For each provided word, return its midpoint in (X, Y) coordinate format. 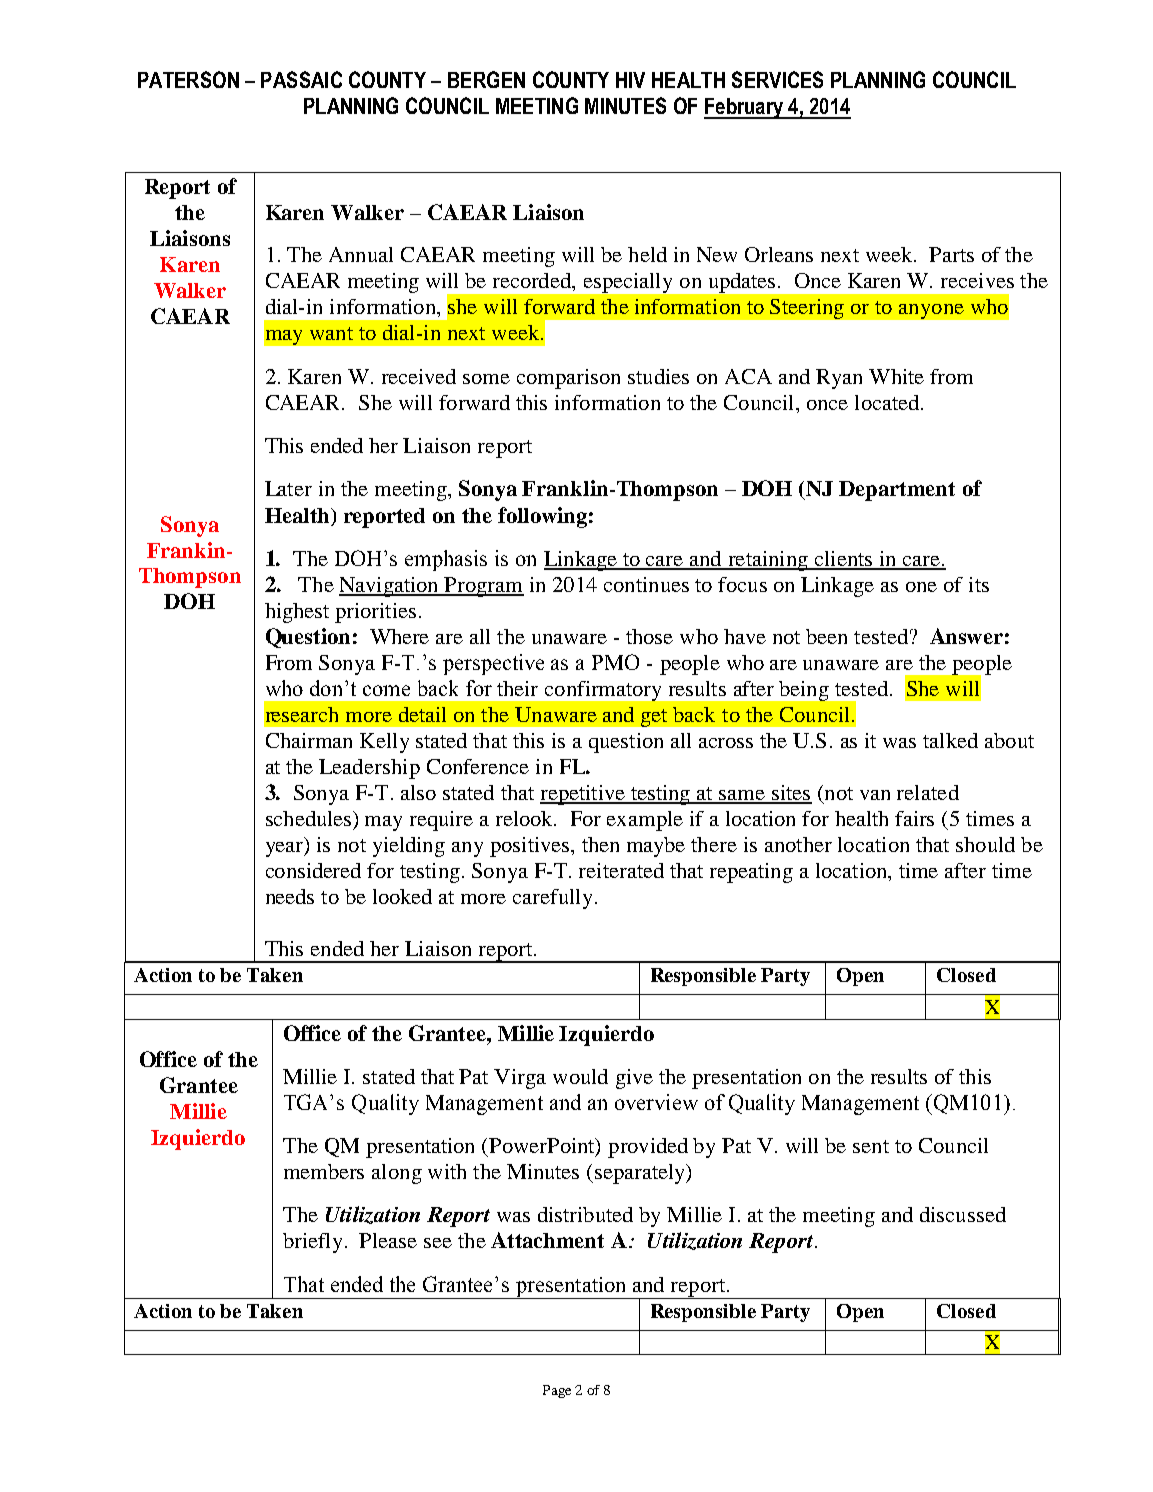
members (324, 1171)
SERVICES (777, 79)
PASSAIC (301, 79)
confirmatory (603, 691)
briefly (314, 1243)
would (580, 1076)
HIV (630, 80)
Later (288, 488)
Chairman (309, 740)
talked (950, 740)
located (888, 402)
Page (557, 1391)
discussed (963, 1214)
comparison (568, 379)
